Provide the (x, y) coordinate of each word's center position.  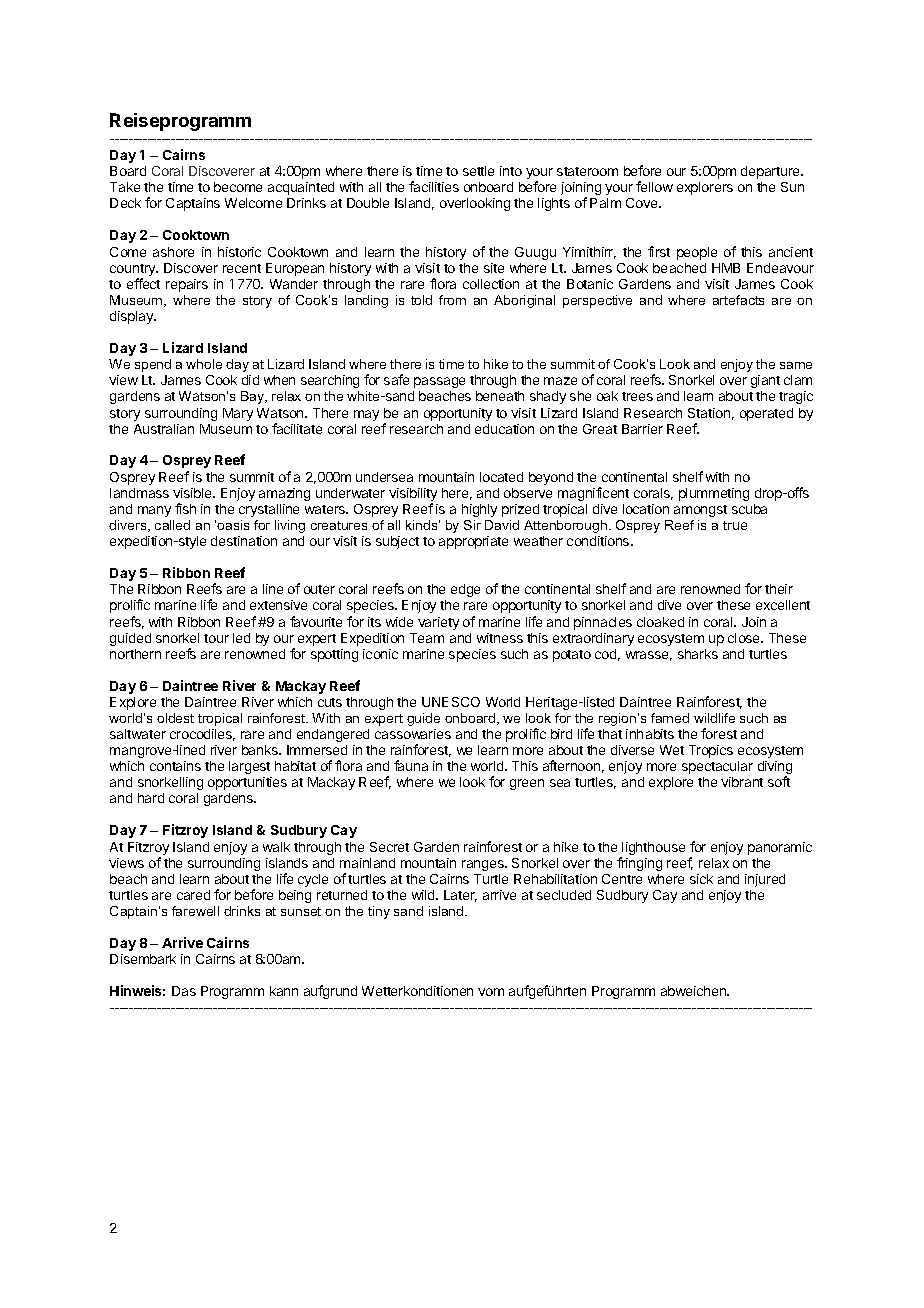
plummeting (714, 494)
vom (491, 992)
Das (184, 991)
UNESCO (451, 702)
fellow (654, 186)
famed (670, 718)
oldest (175, 718)
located (501, 477)
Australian (164, 429)
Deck (125, 203)
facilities (434, 186)
